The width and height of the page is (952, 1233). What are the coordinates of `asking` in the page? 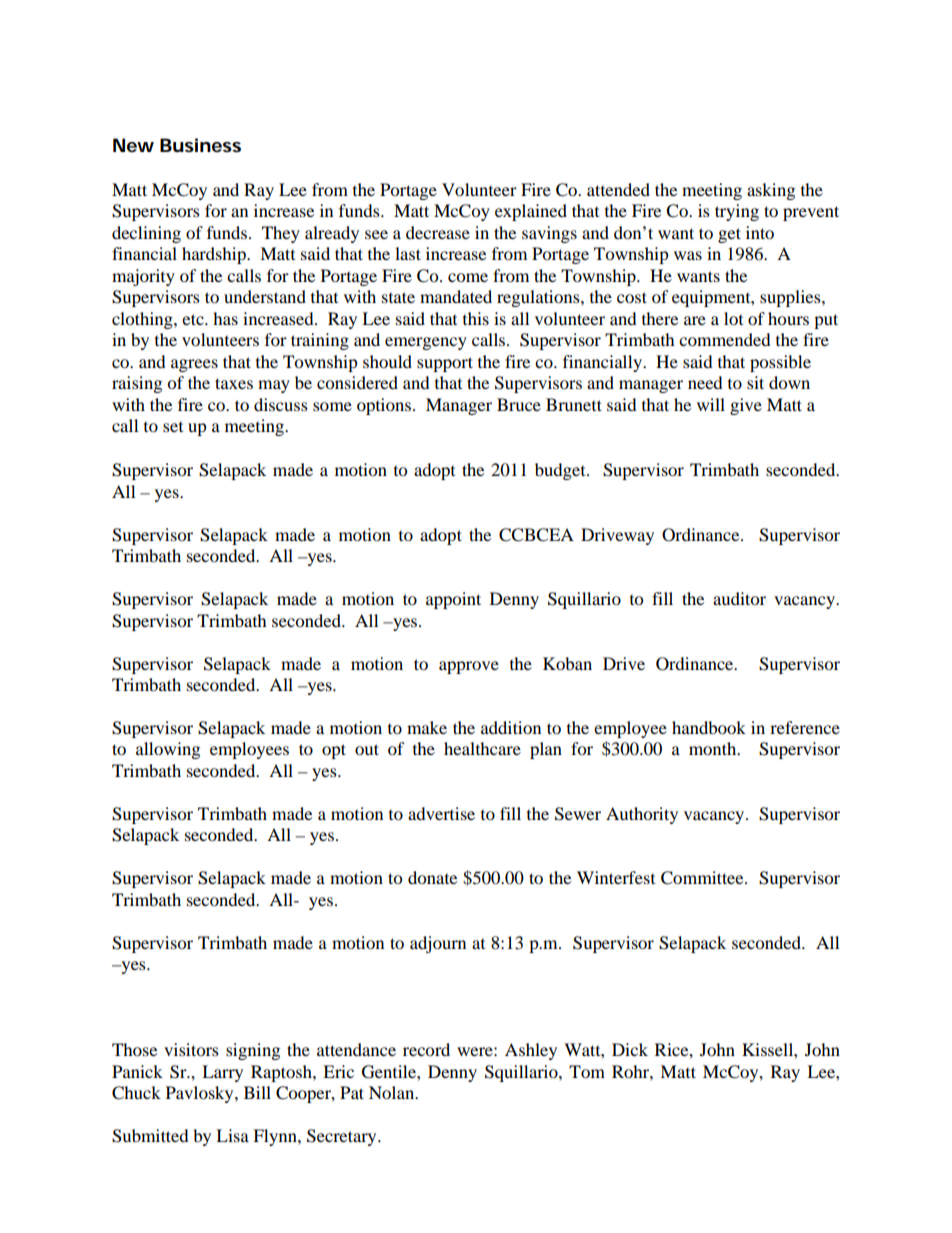 It's located at (771, 191).
